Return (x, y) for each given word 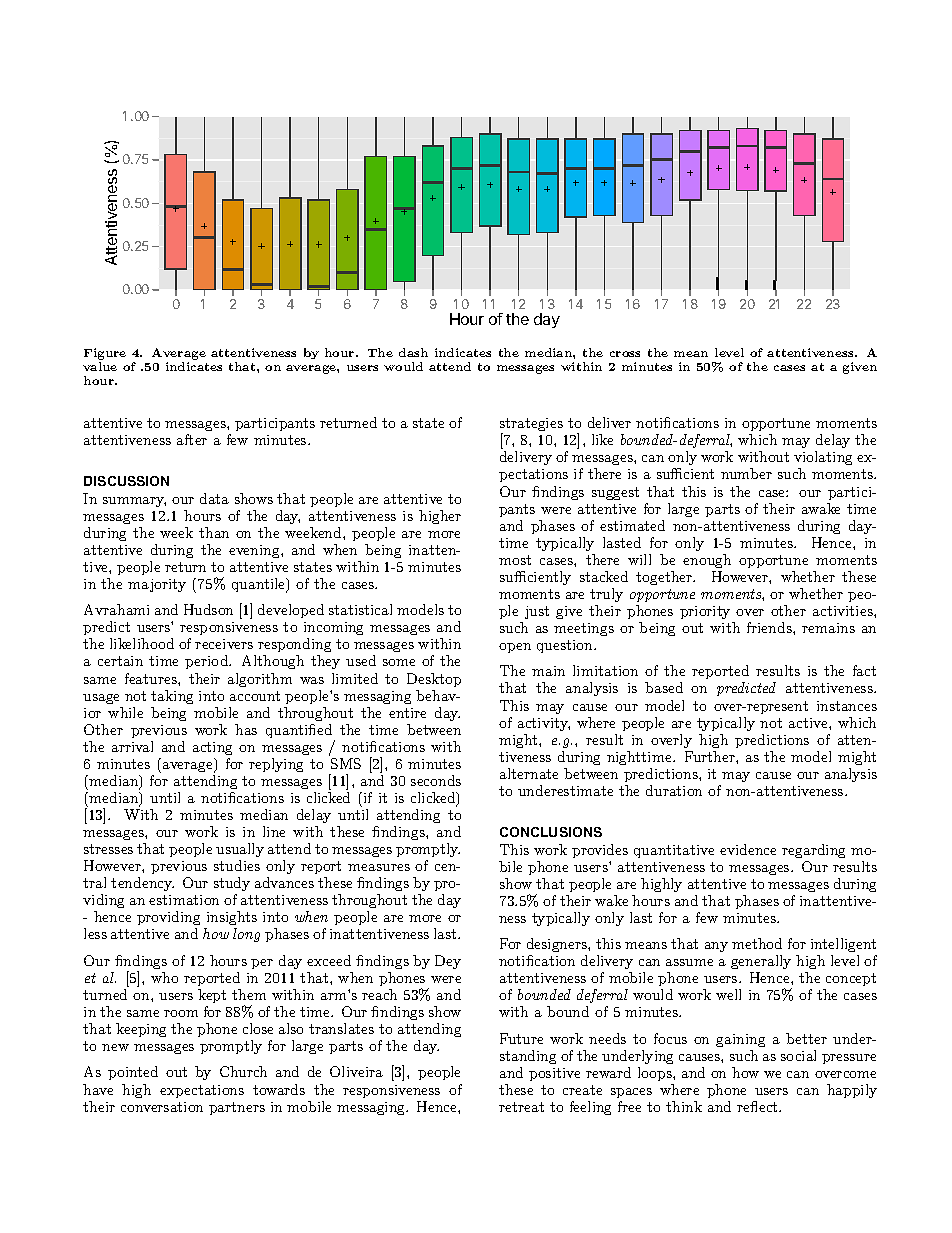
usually (240, 850)
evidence (748, 849)
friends (770, 627)
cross (625, 354)
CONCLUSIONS (551, 832)
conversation (162, 1107)
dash (413, 352)
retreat (521, 1107)
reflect (758, 1106)
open (515, 648)
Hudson (208, 609)
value (100, 366)
